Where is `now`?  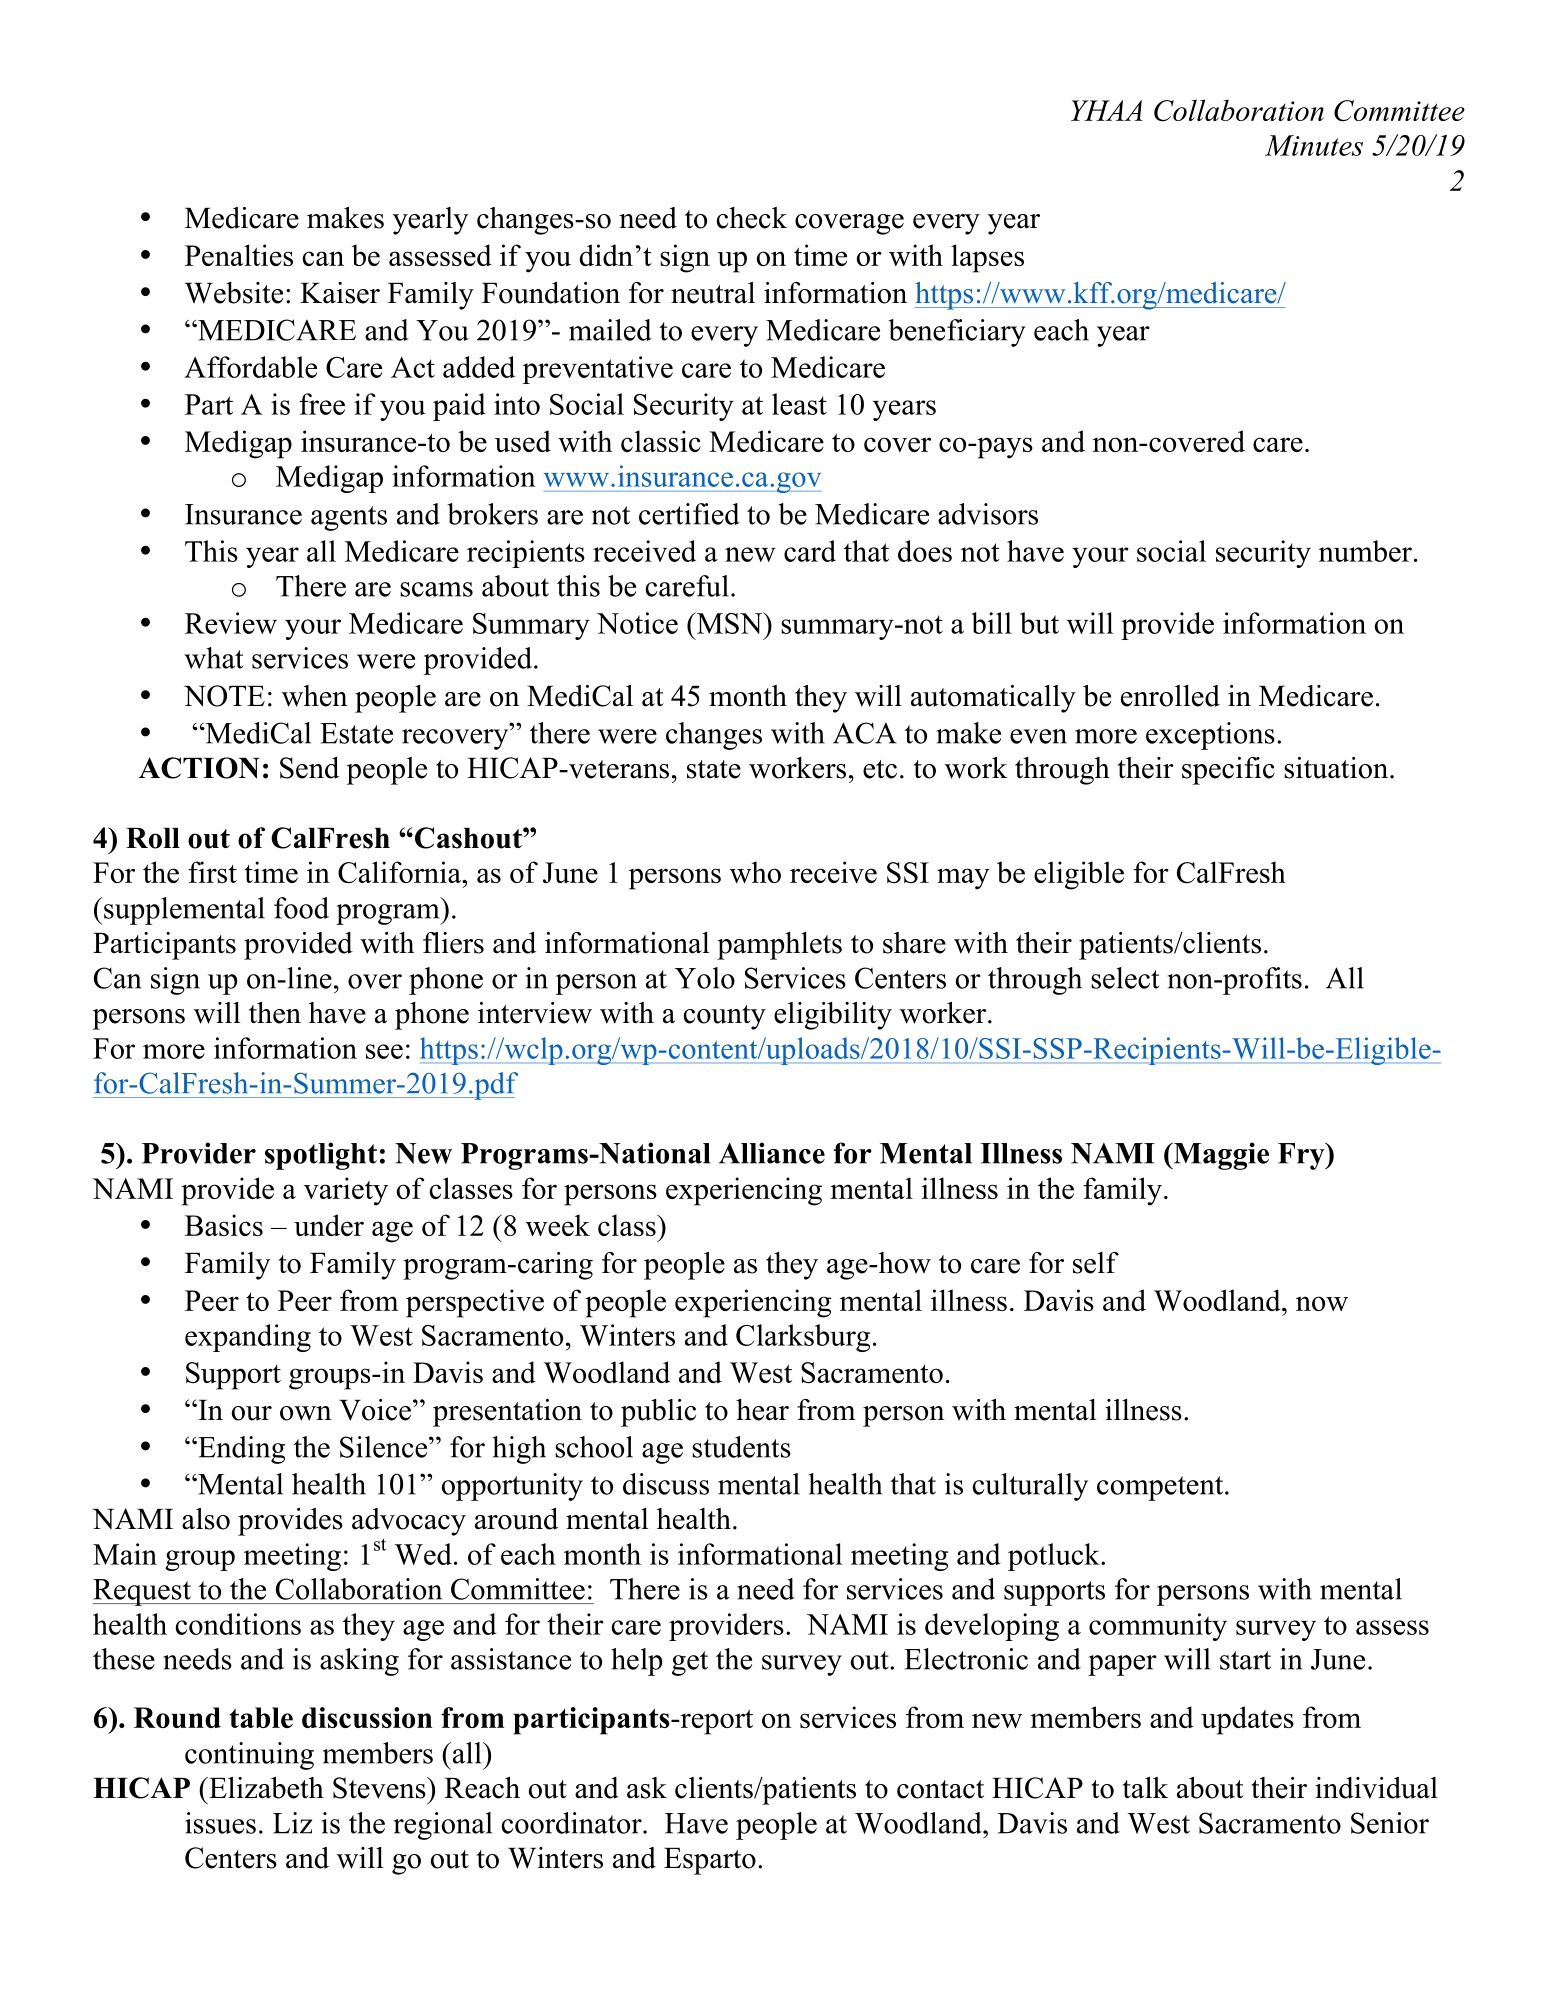 now is located at coordinates (1322, 1303).
